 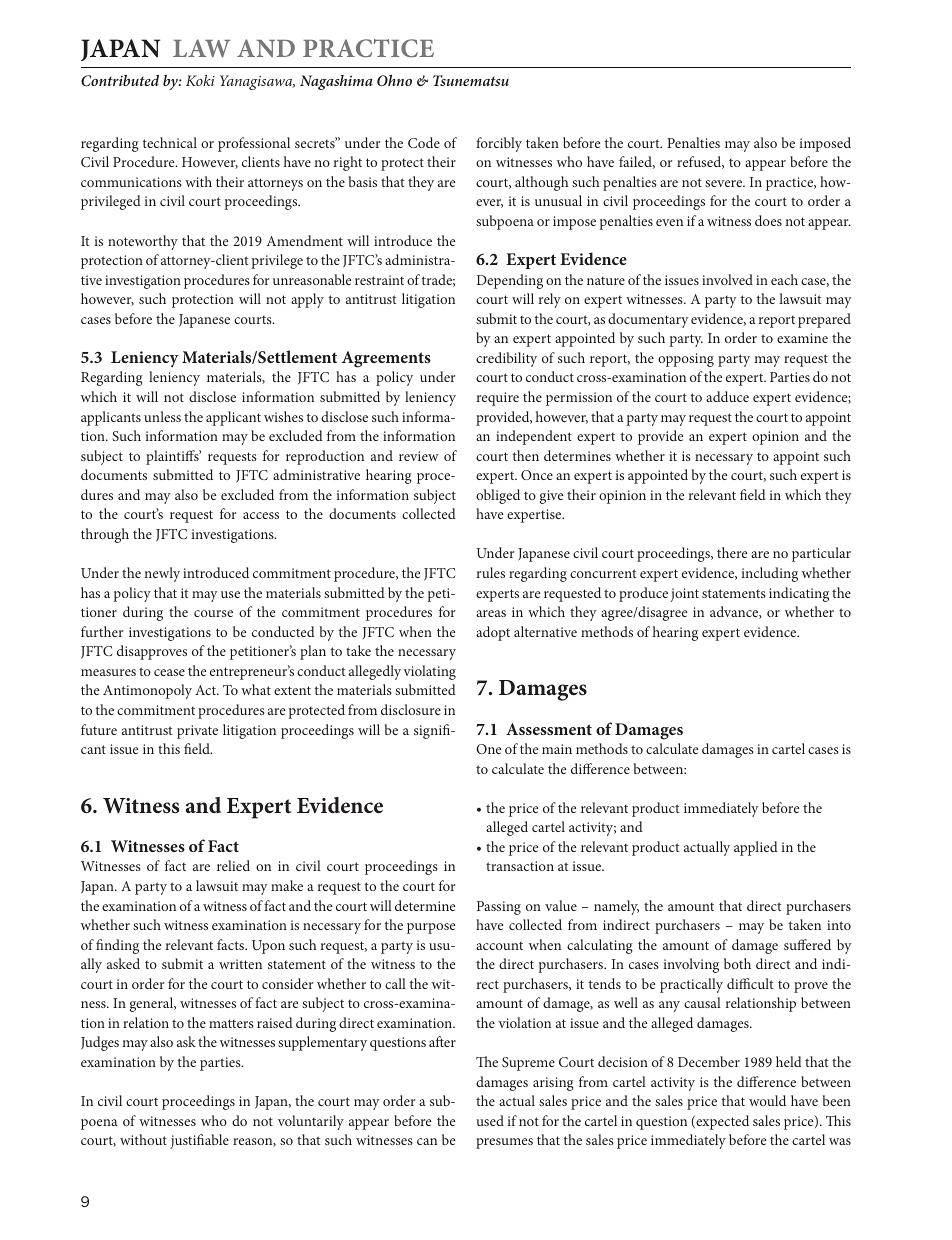 What do you see at coordinates (767, 1100) in the document?
I see `would` at bounding box center [767, 1100].
